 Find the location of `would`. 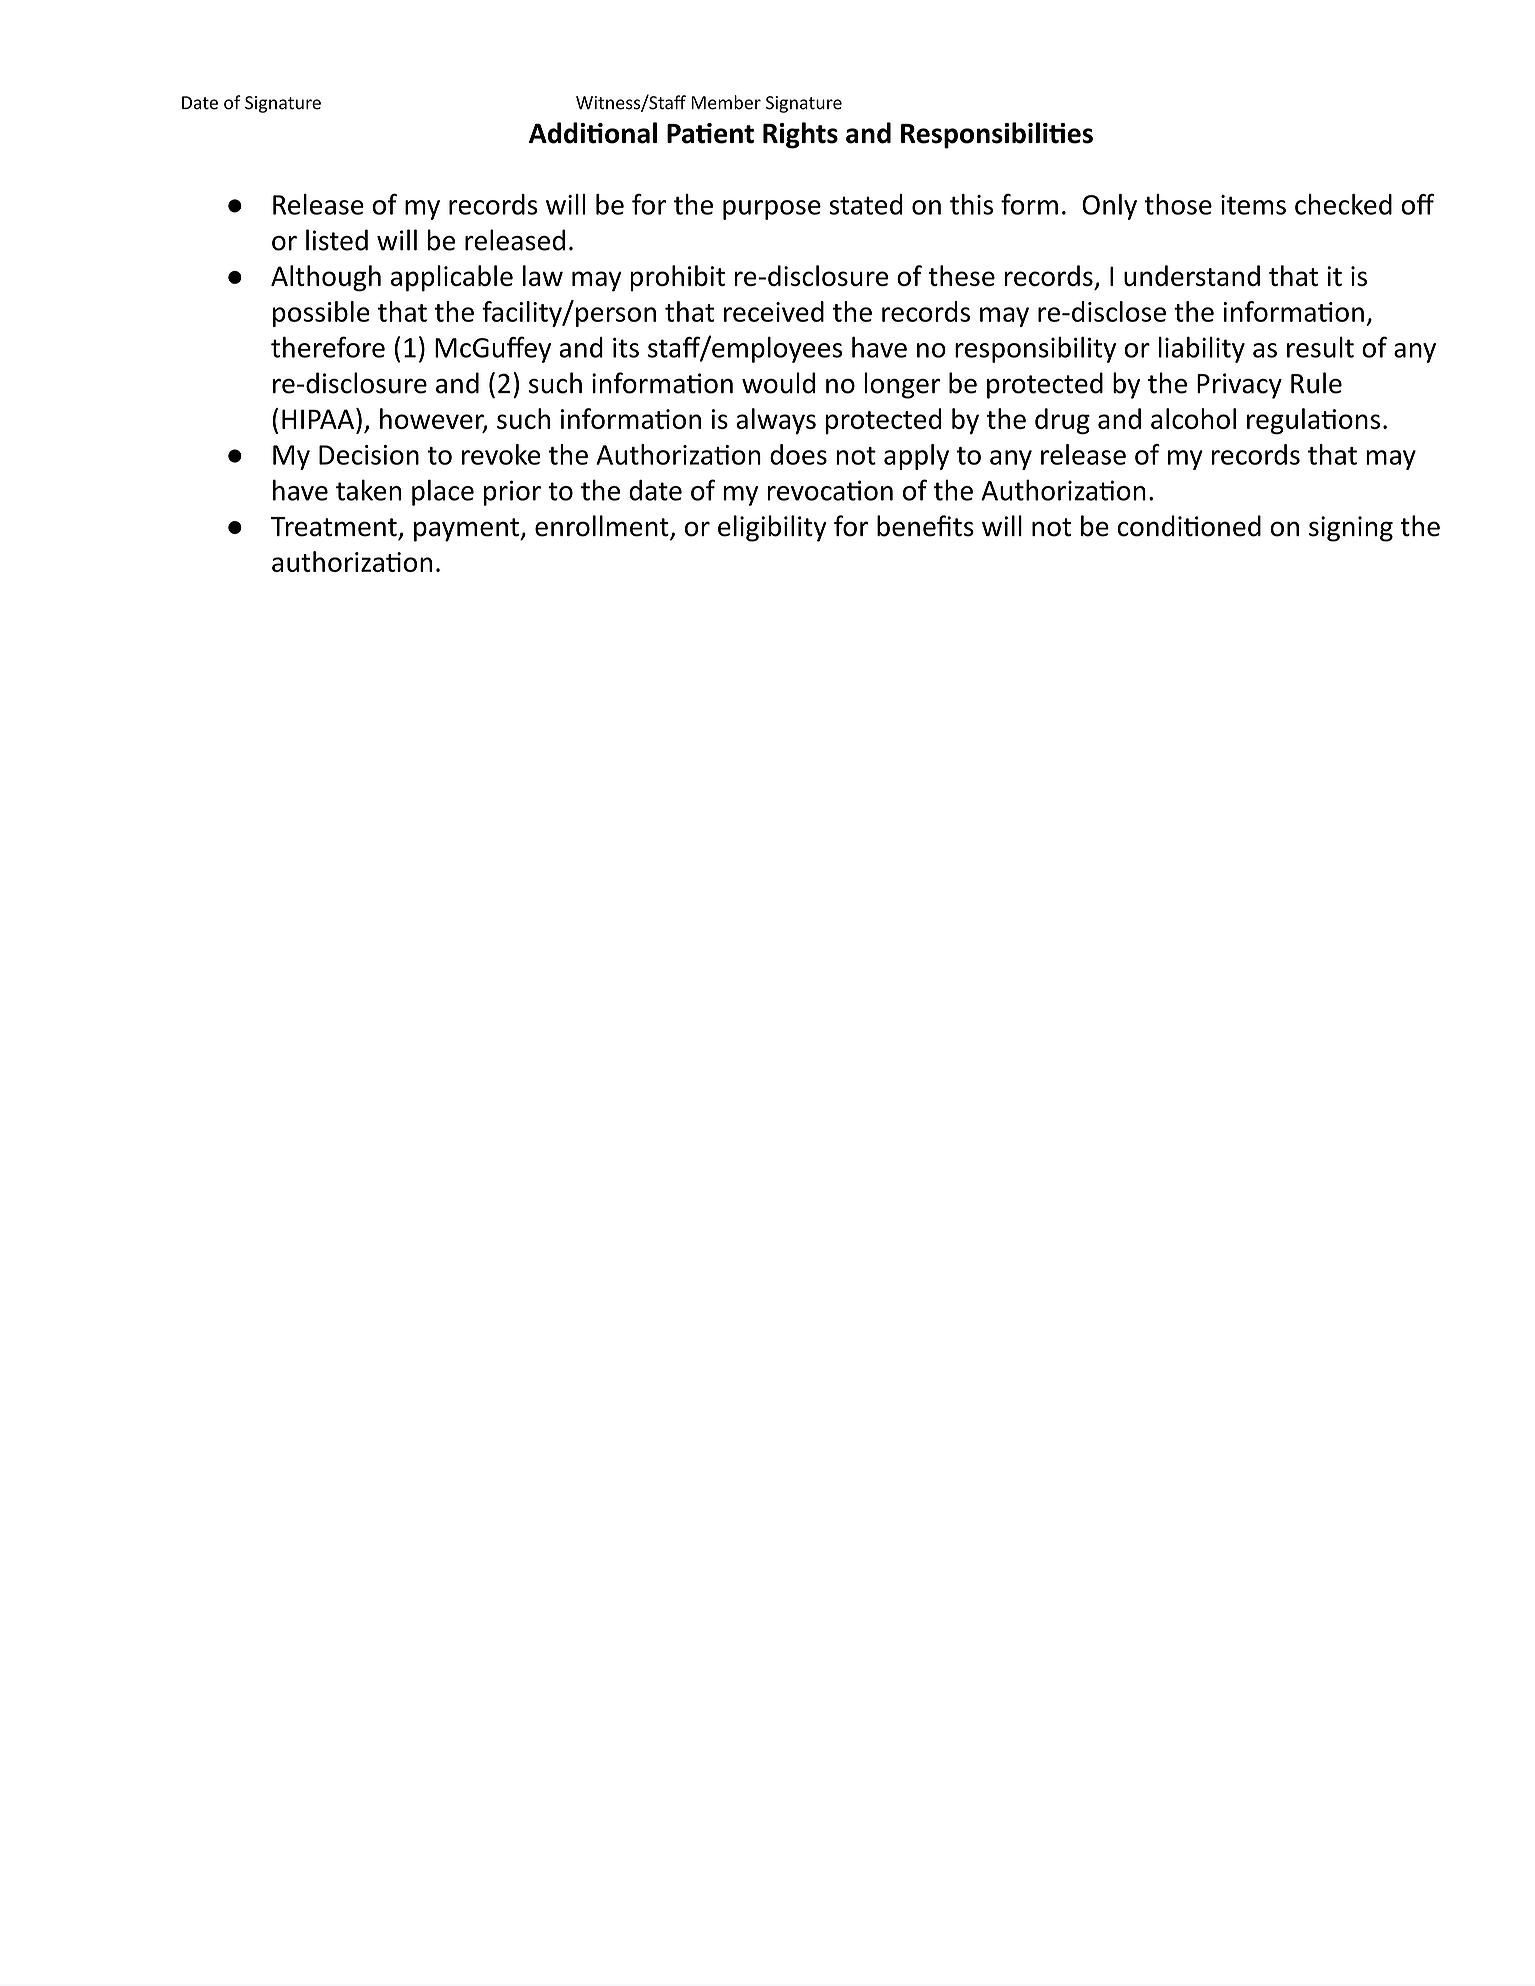

would is located at coordinates (778, 383).
